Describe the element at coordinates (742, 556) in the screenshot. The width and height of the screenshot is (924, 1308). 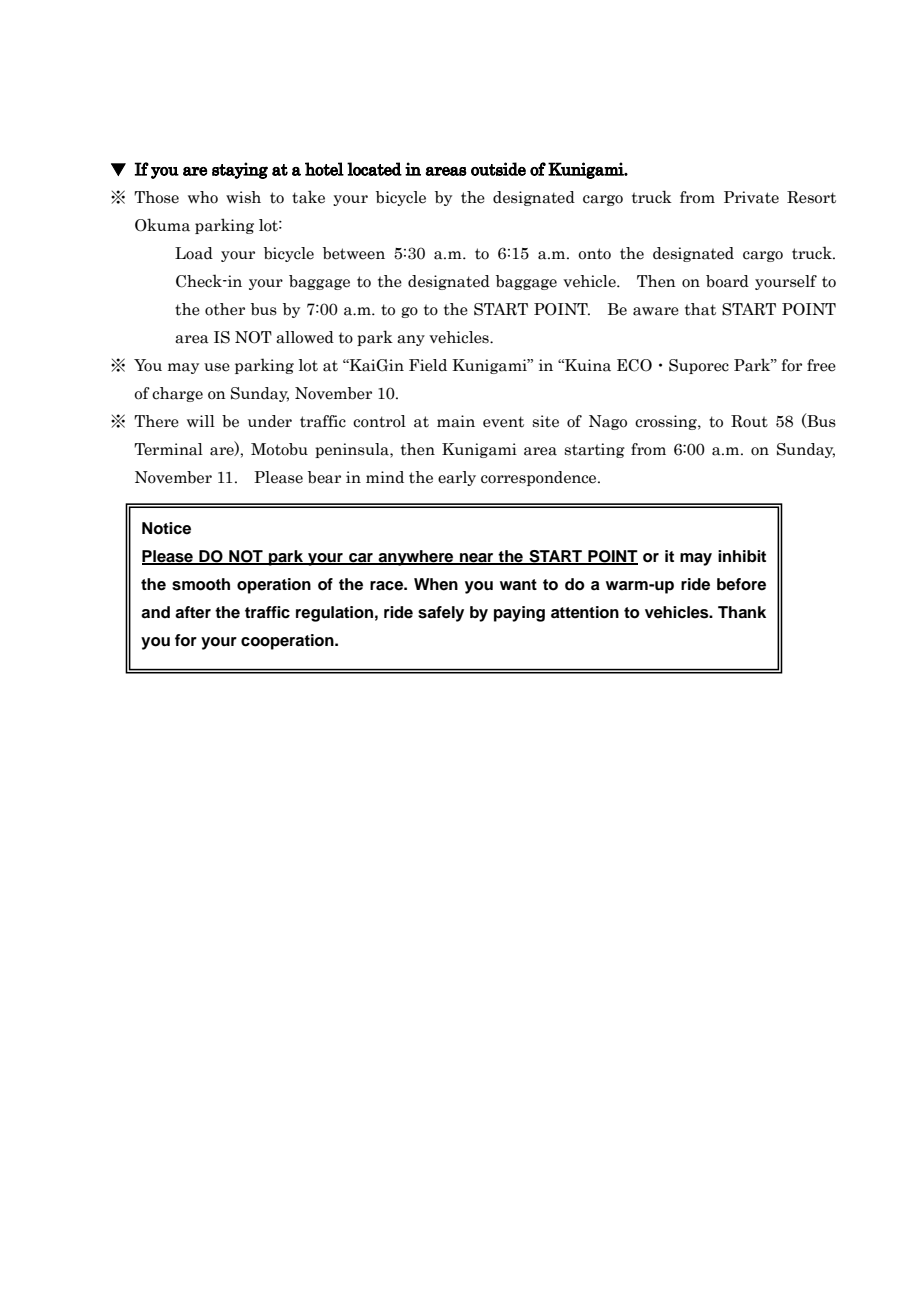
I see `inhibit` at that location.
